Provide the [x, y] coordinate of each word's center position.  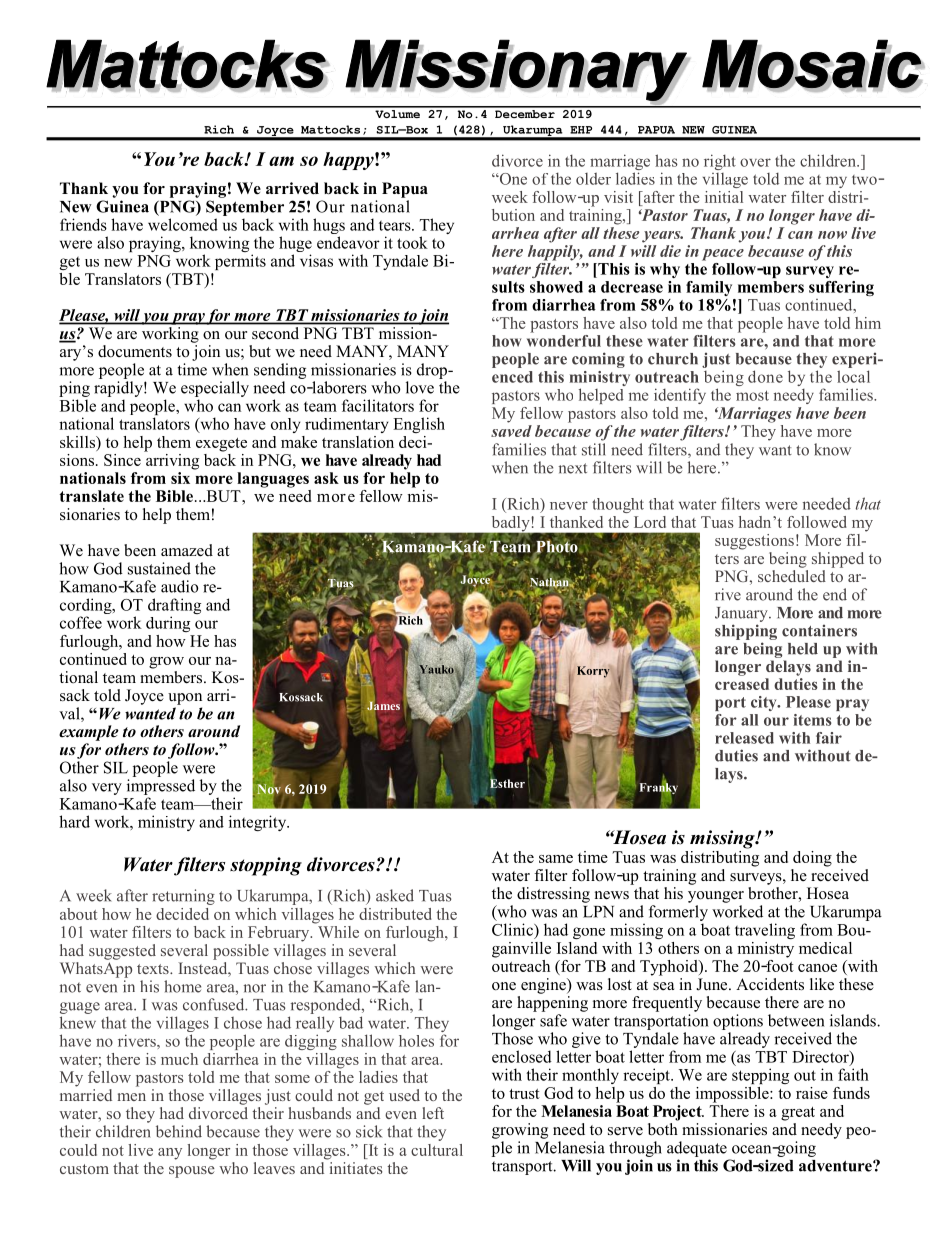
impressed [161, 787]
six [180, 478]
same [556, 859]
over [755, 162]
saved [511, 431]
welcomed [183, 224]
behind [179, 1131]
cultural [437, 1150]
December [525, 112]
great [798, 1114]
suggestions [754, 542]
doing [812, 859]
